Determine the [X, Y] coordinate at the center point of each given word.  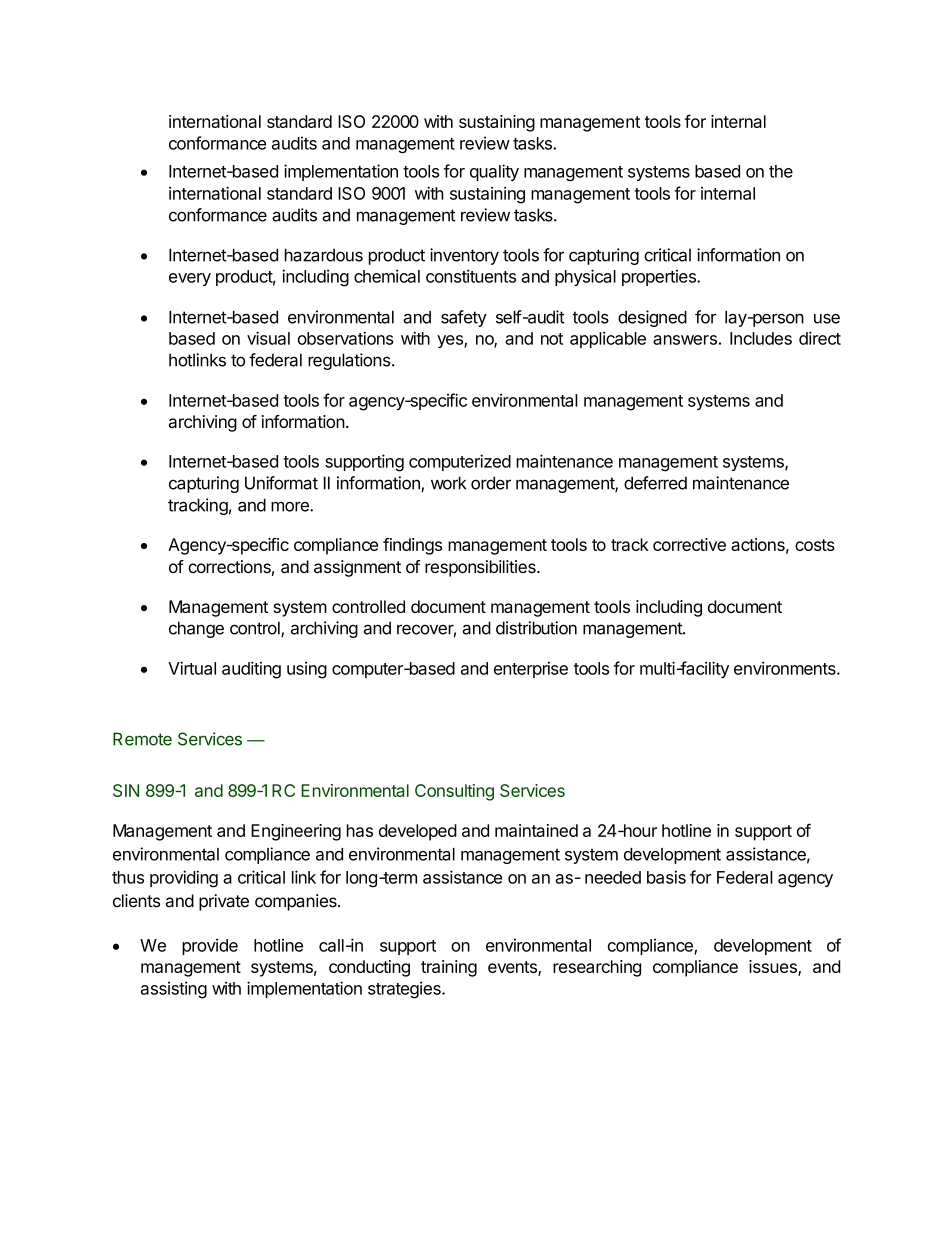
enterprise [531, 670]
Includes [761, 338]
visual [268, 338]
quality [494, 172]
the [781, 171]
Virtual [192, 668]
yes [451, 341]
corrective [689, 544]
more [291, 506]
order [491, 483]
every [190, 279]
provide [210, 946]
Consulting [454, 792]
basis [666, 877]
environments [786, 668]
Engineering [296, 832]
